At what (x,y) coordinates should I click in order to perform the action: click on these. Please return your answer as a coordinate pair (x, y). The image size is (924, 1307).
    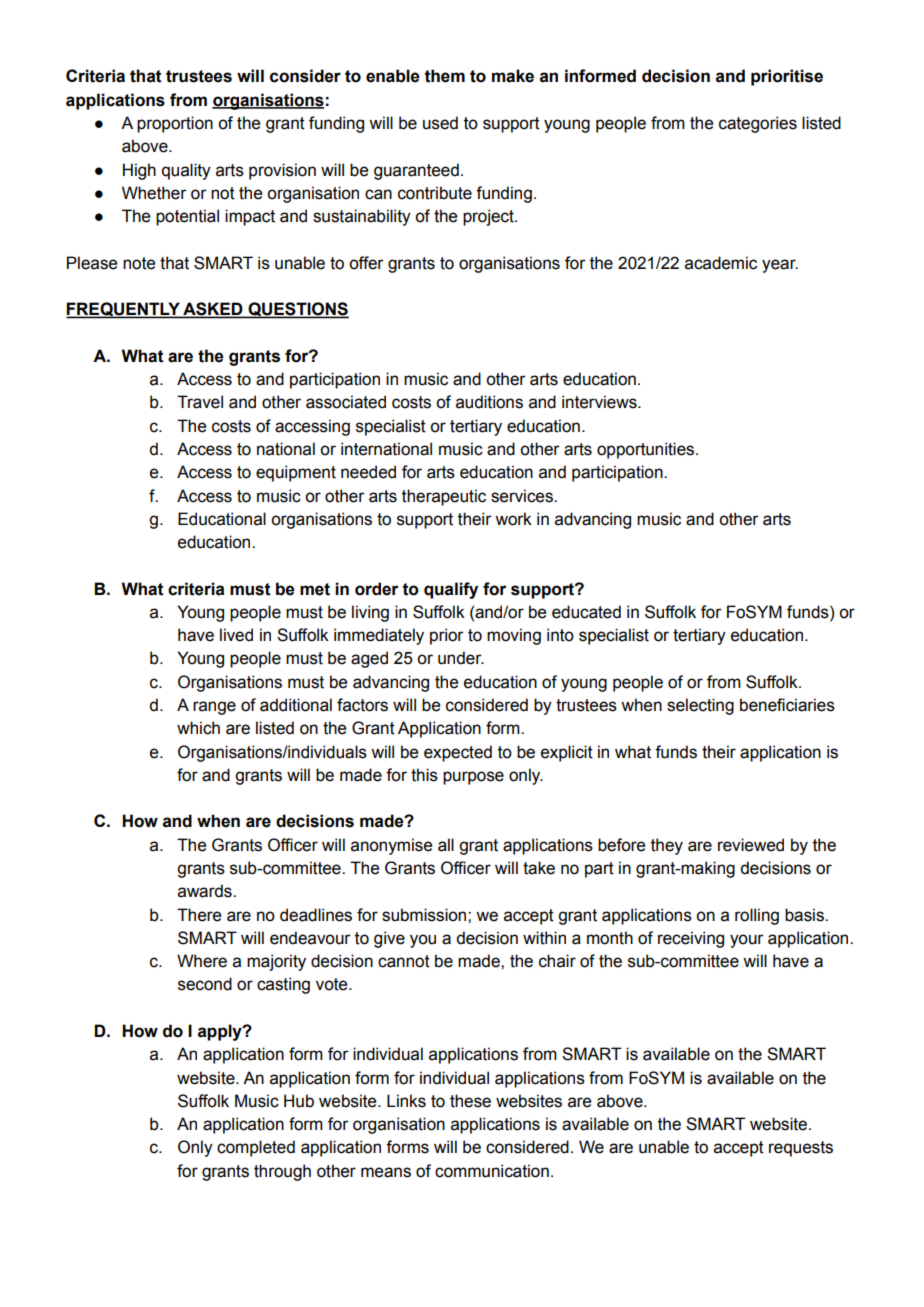
    Looking at the image, I should click on (470, 1101).
